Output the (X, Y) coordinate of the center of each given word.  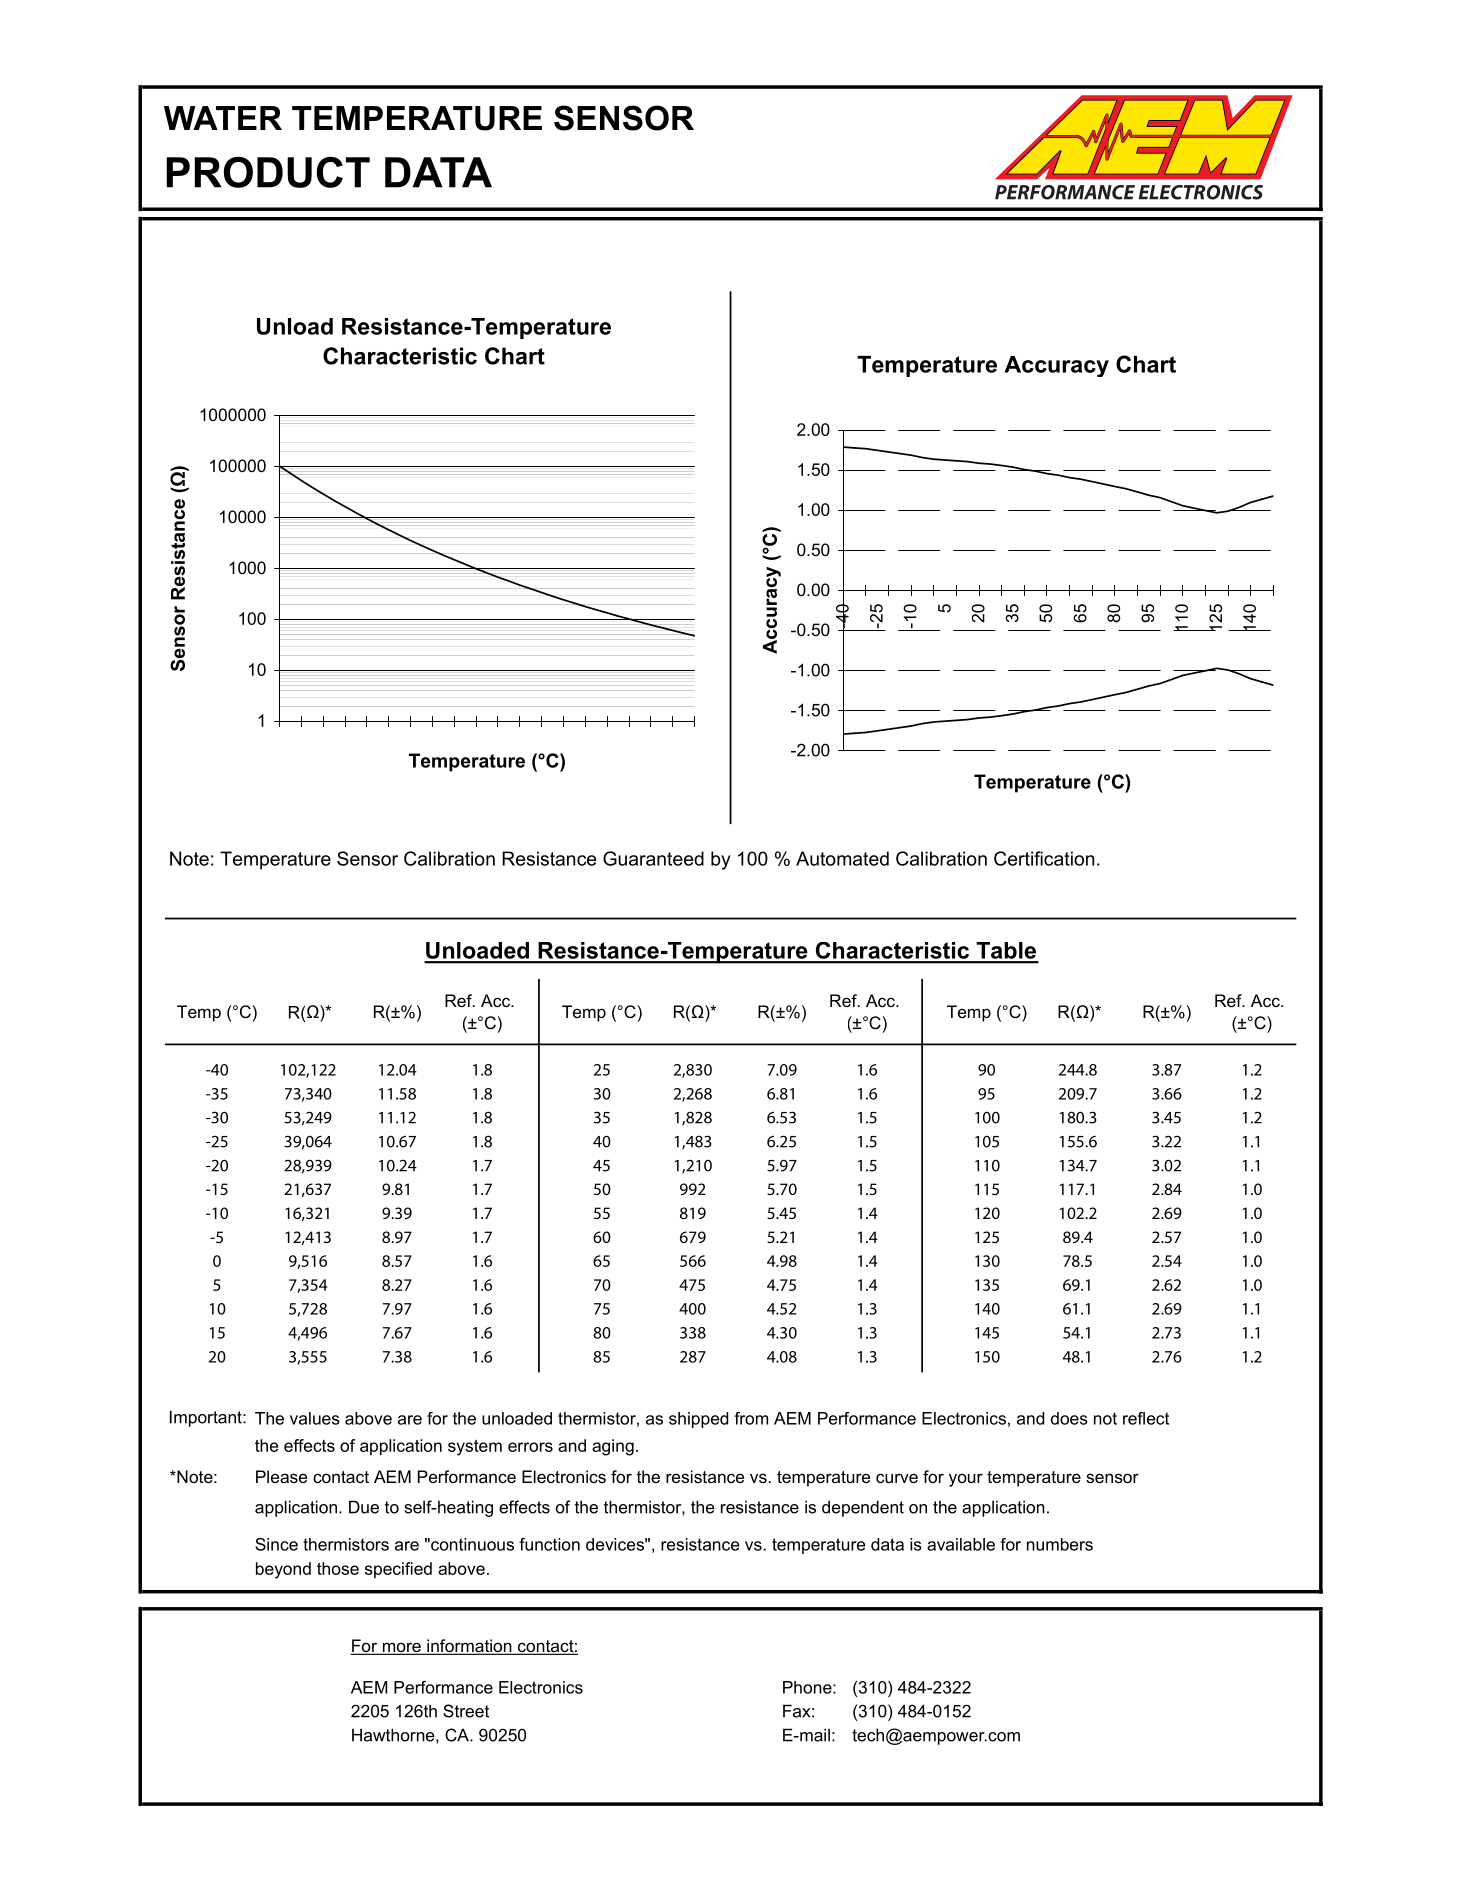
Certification (1044, 858)
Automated (842, 858)
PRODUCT (268, 172)
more (401, 1648)
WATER (223, 118)
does (1069, 1418)
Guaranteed (653, 858)
